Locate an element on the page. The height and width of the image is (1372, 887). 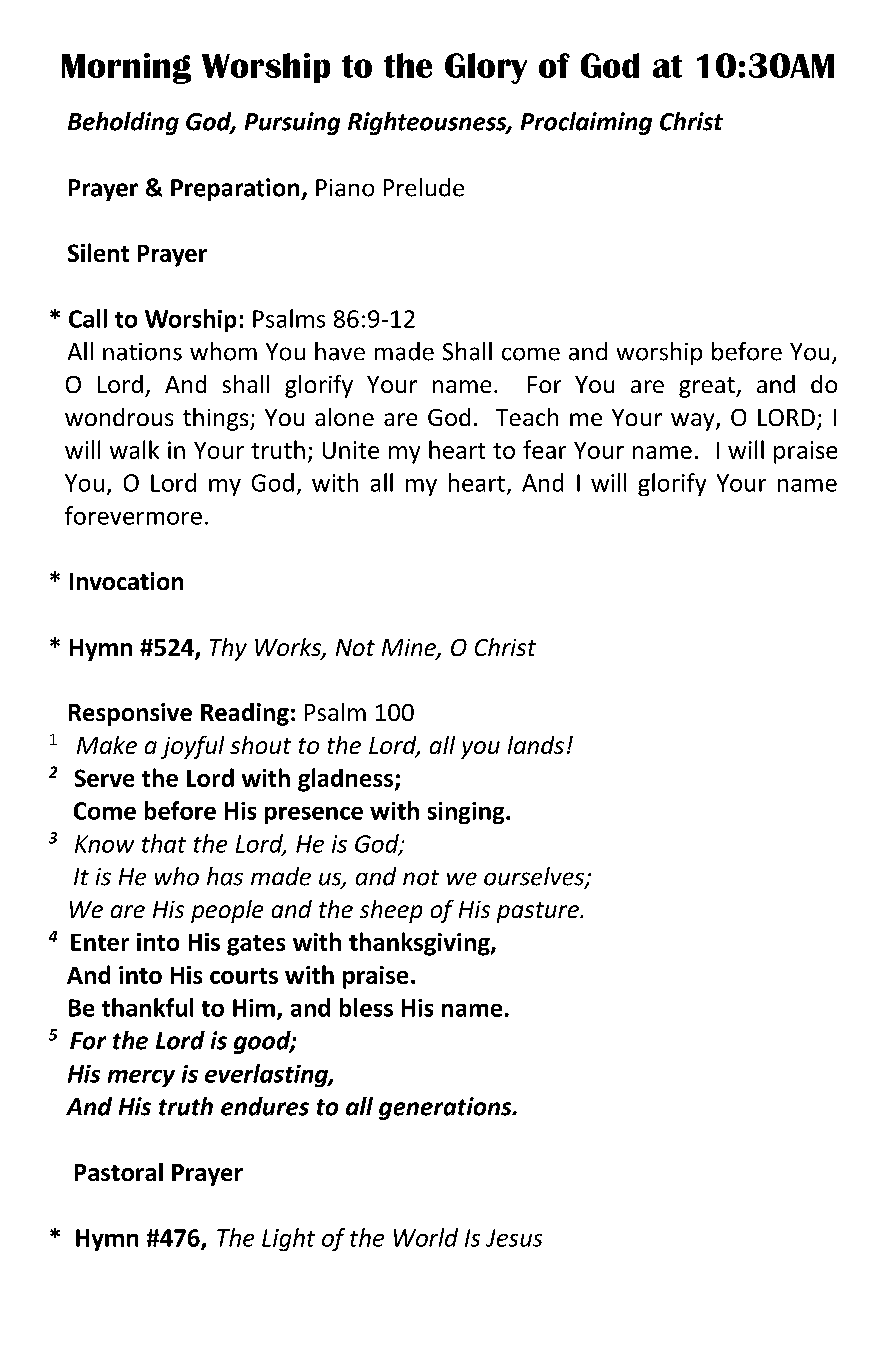
Thy is located at coordinates (228, 649).
